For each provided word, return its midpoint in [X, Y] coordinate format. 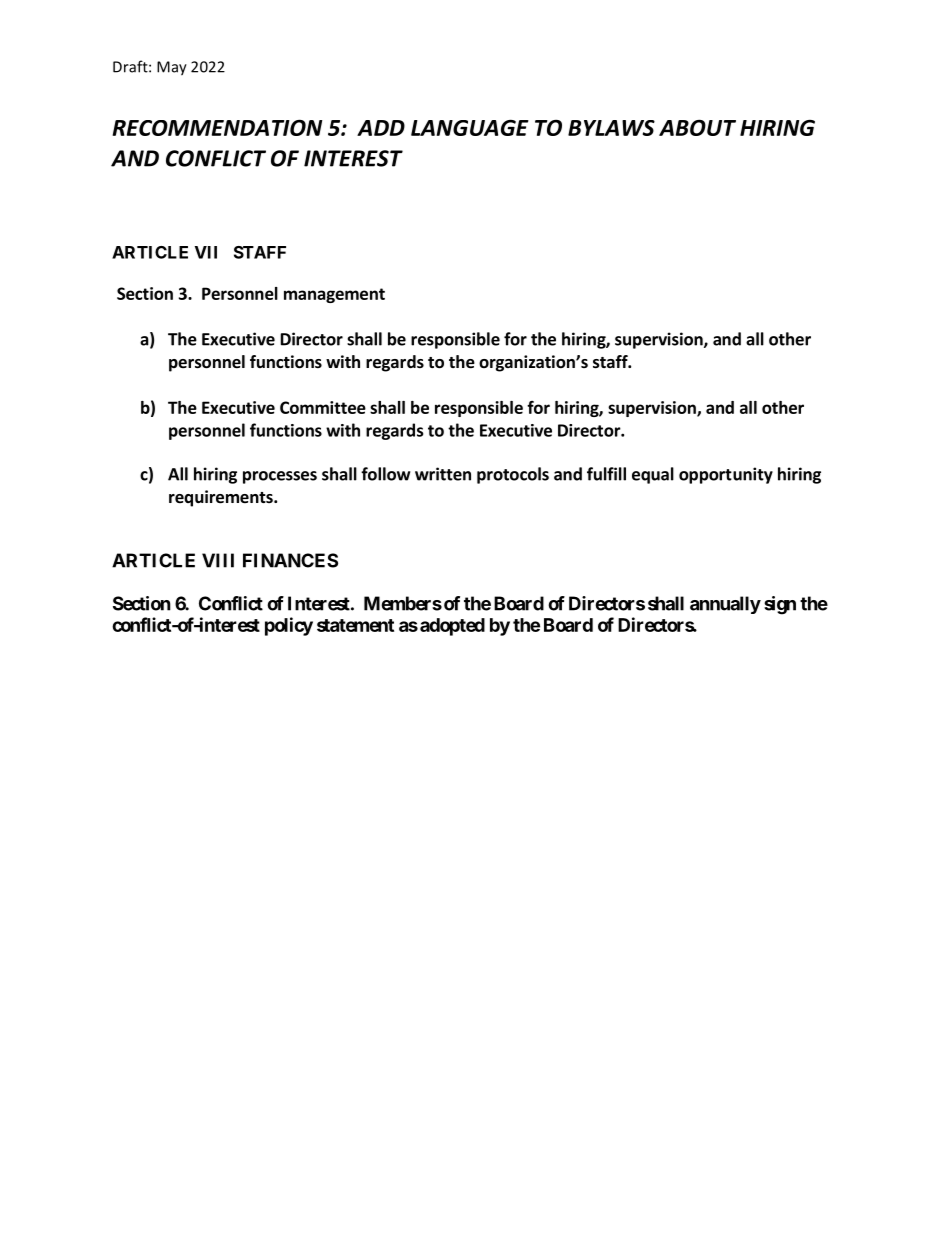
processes [280, 477]
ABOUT [697, 127]
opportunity [726, 475]
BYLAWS [611, 128]
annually [725, 605]
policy [289, 626]
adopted [452, 627]
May [172, 68]
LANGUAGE [470, 127]
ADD [381, 128]
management [334, 295]
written [443, 474]
